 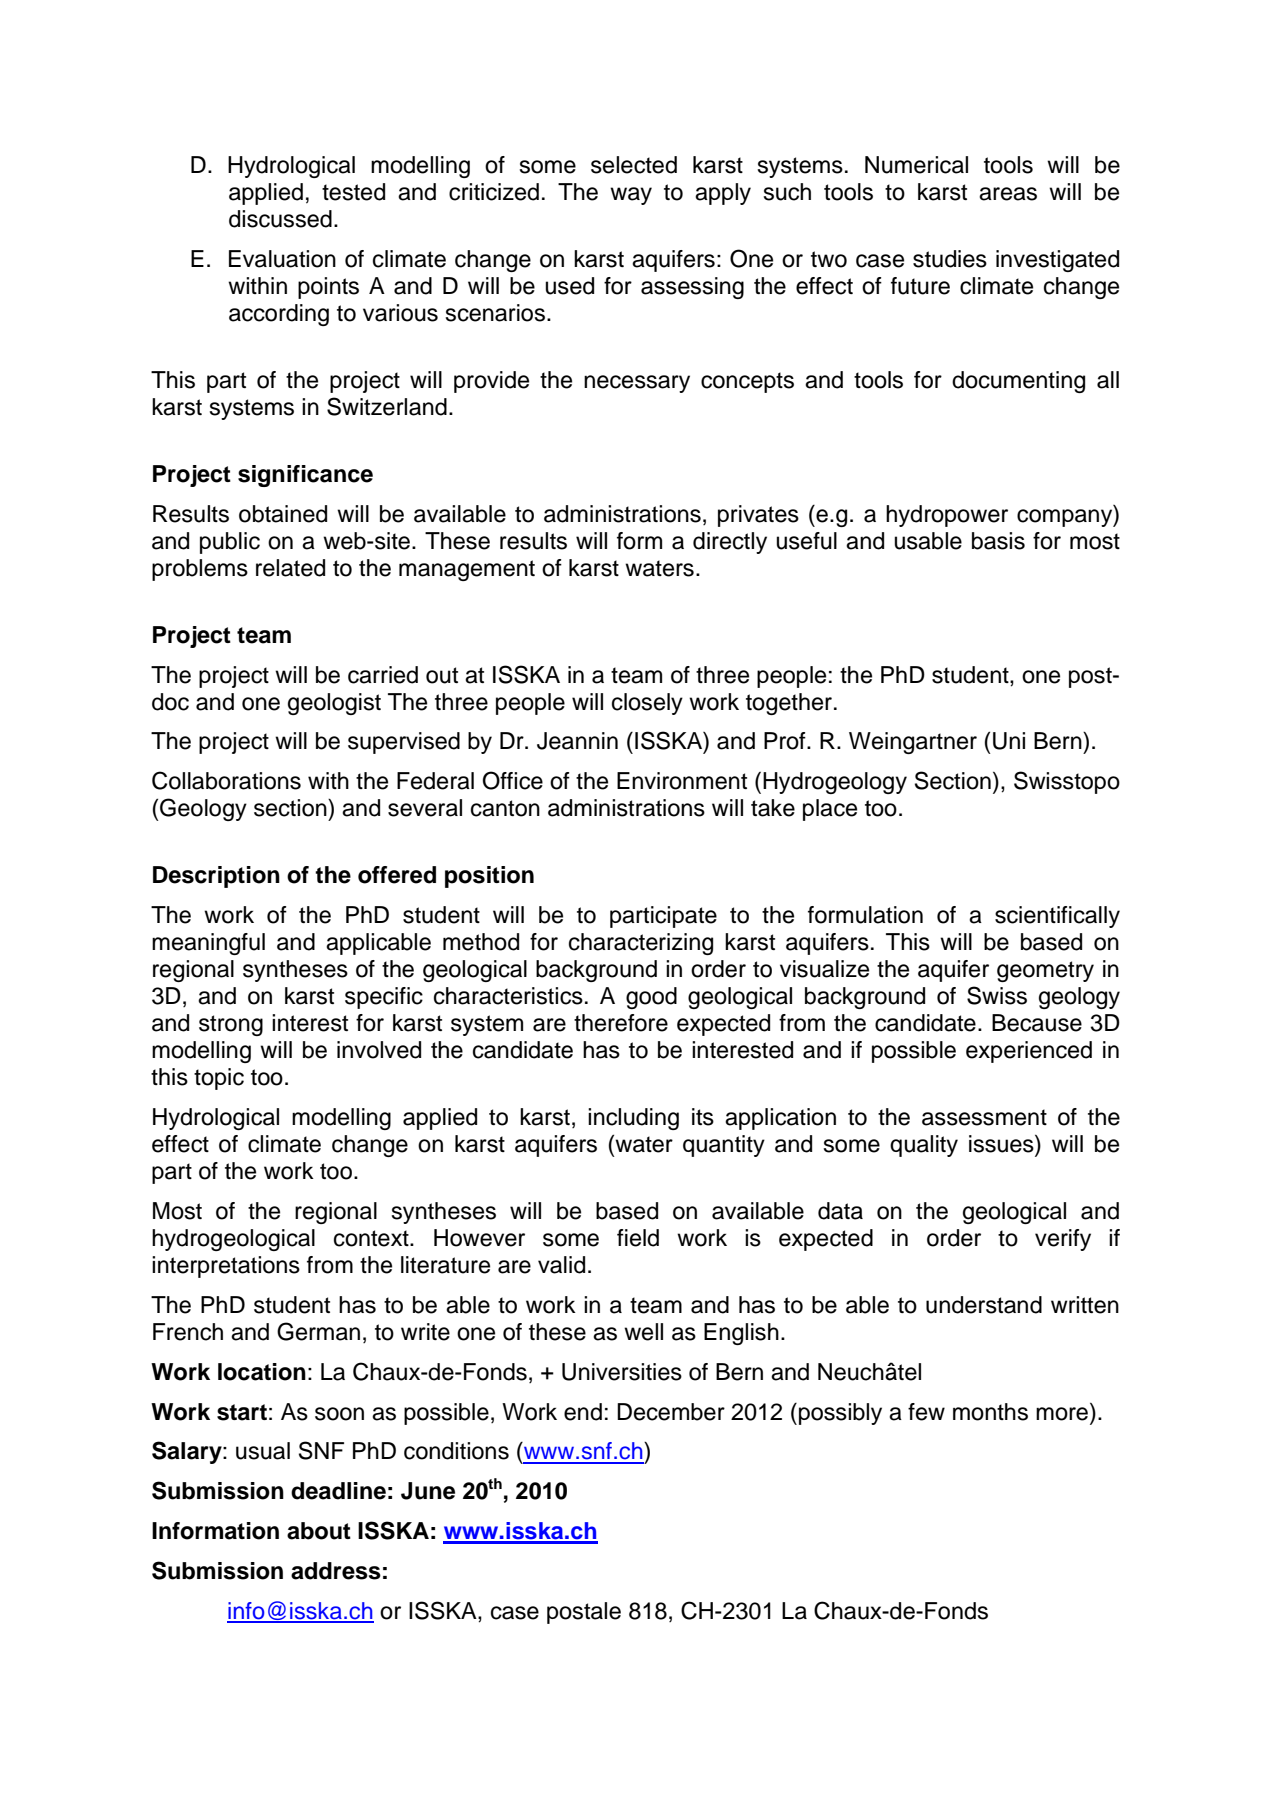 What do you see at coordinates (319, 1531) in the document?
I see `about` at bounding box center [319, 1531].
